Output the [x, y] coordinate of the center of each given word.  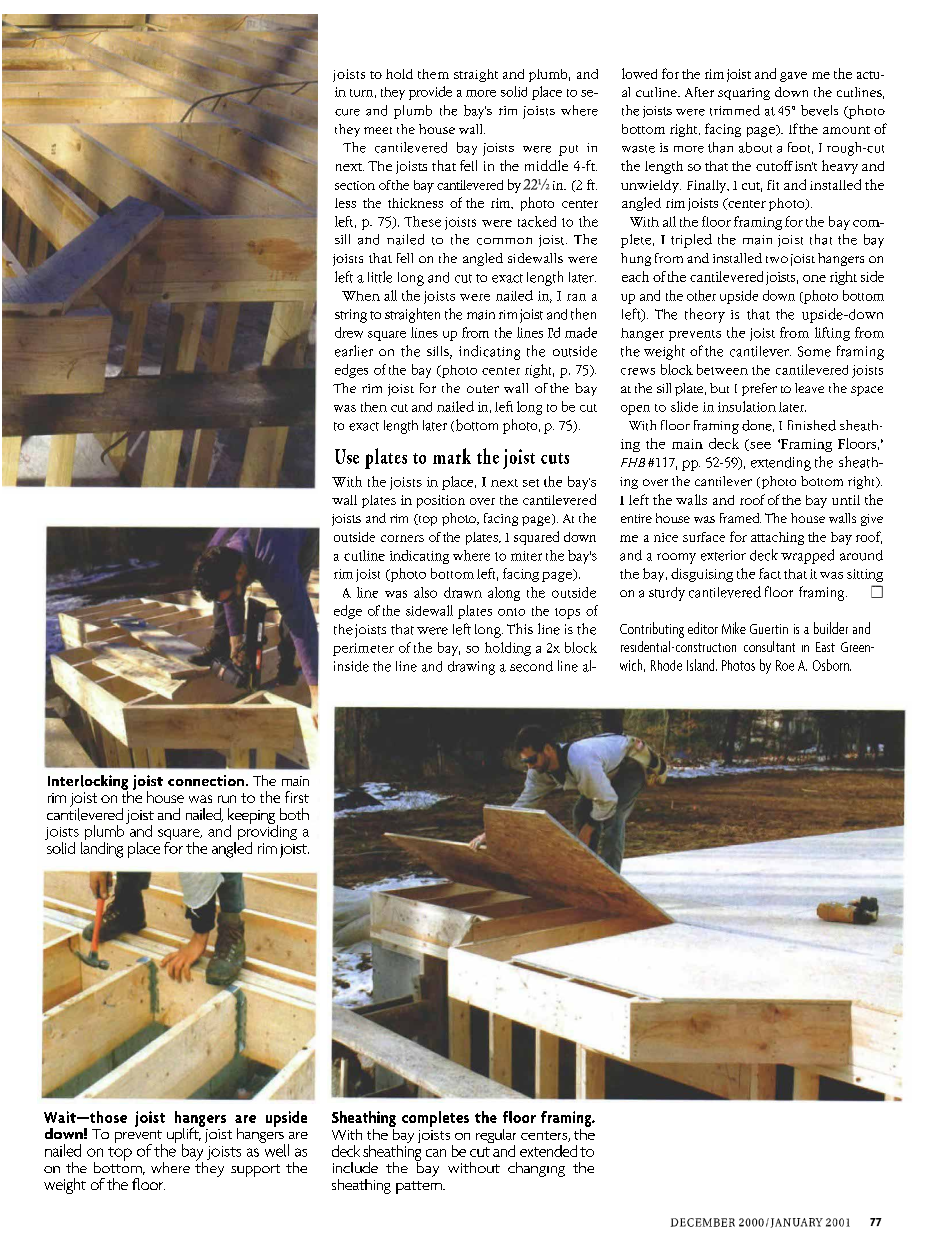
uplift [184, 1135]
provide [430, 93]
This [520, 628]
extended [548, 1151]
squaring [744, 94]
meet [378, 130]
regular [496, 1137]
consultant [769, 646]
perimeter [363, 649]
